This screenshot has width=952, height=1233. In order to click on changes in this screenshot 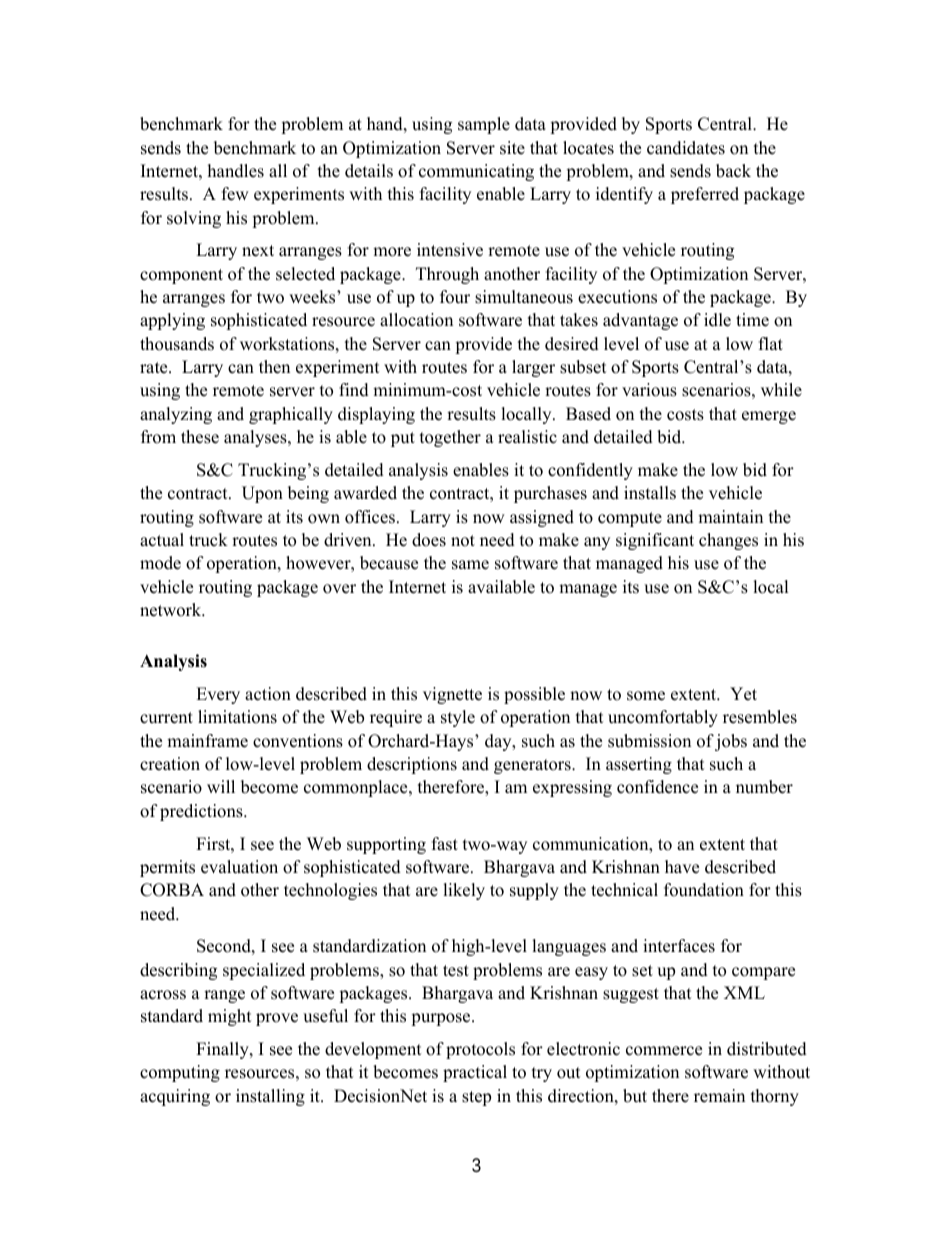, I will do `click(728, 541)`.
